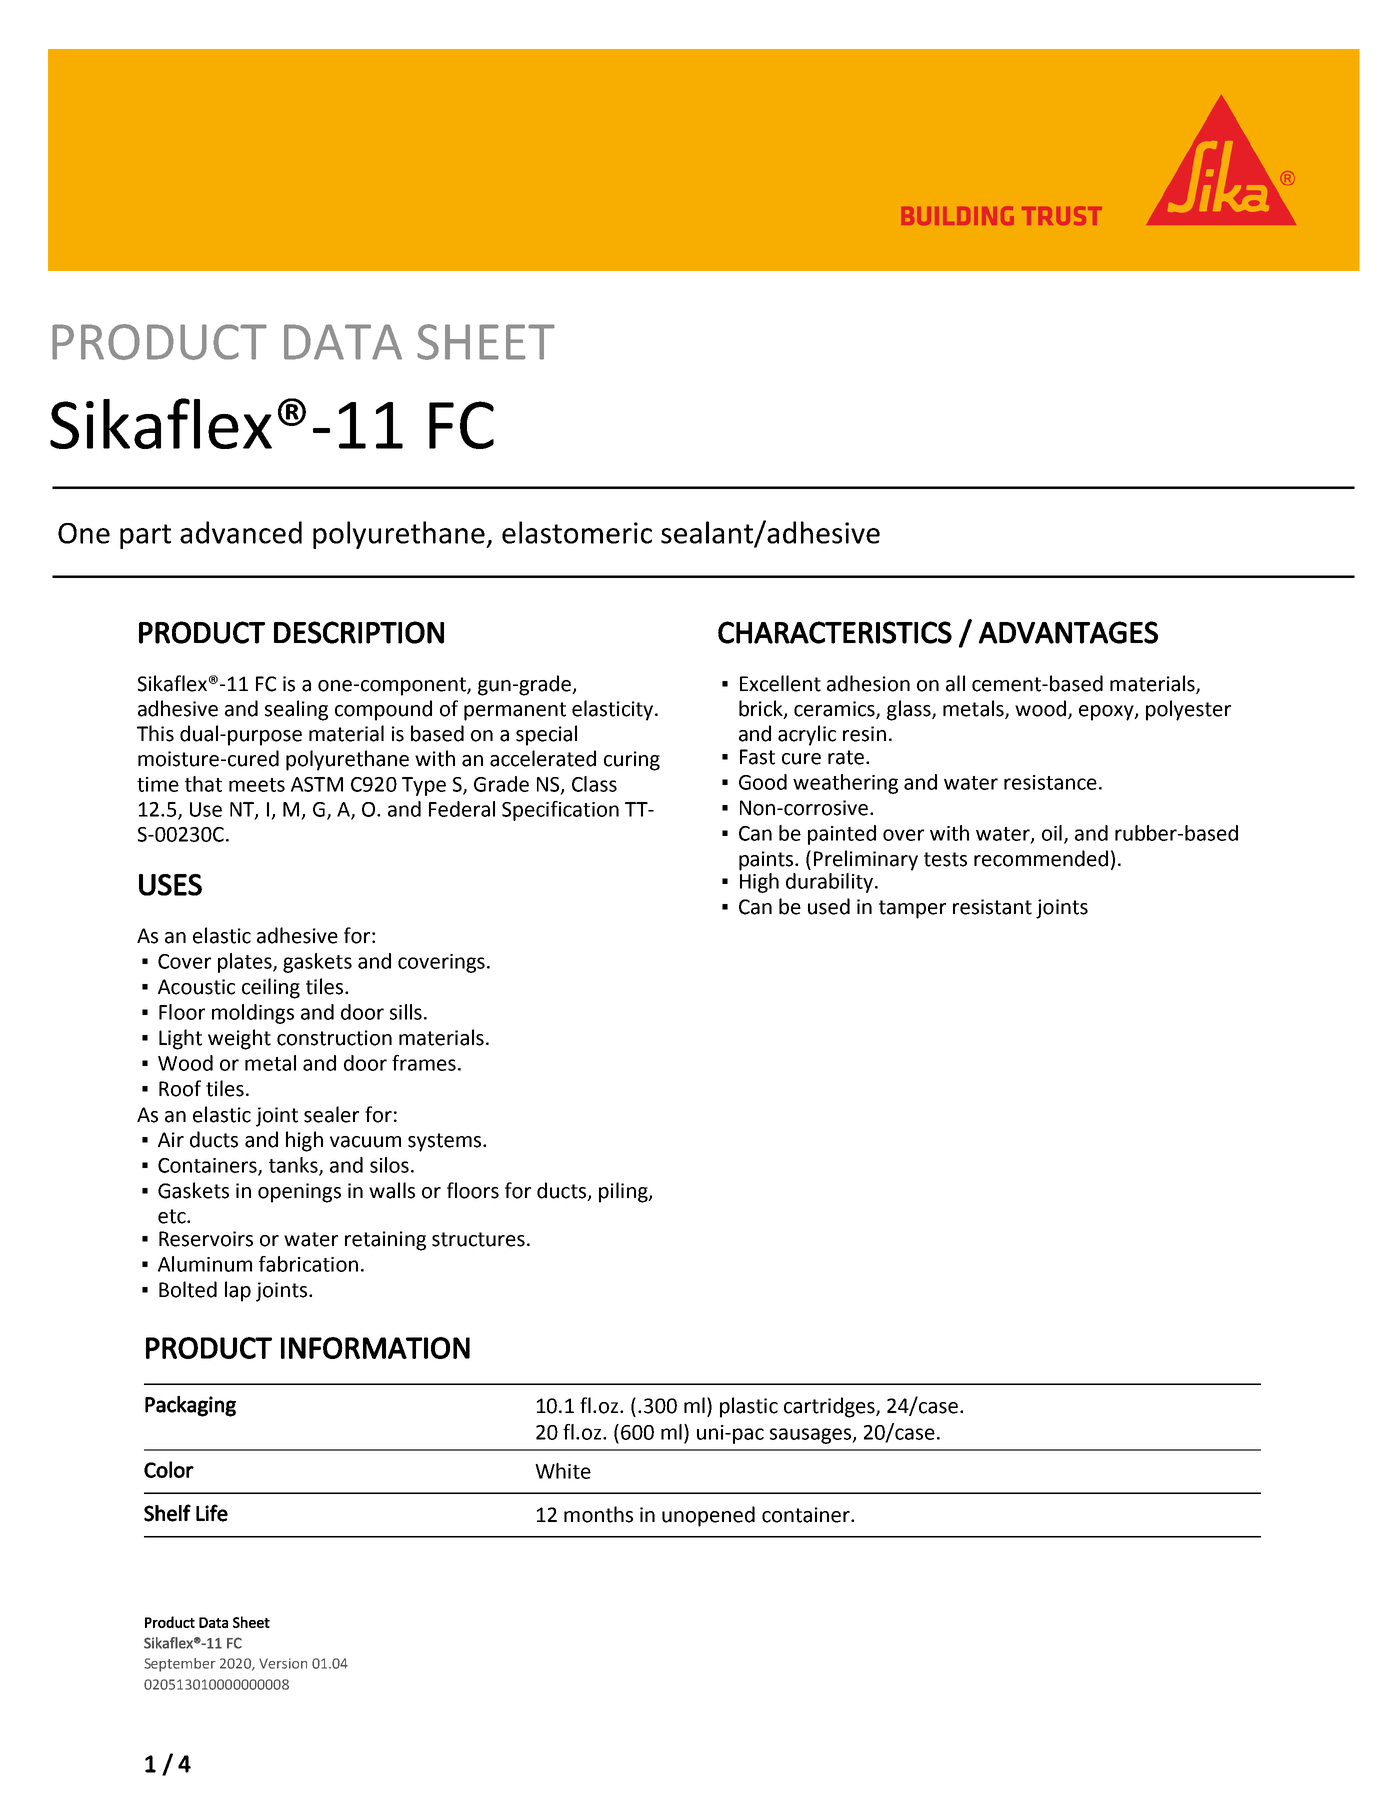 Image resolution: width=1398 pixels, height=1806 pixels. I want to click on paints, so click(767, 861).
